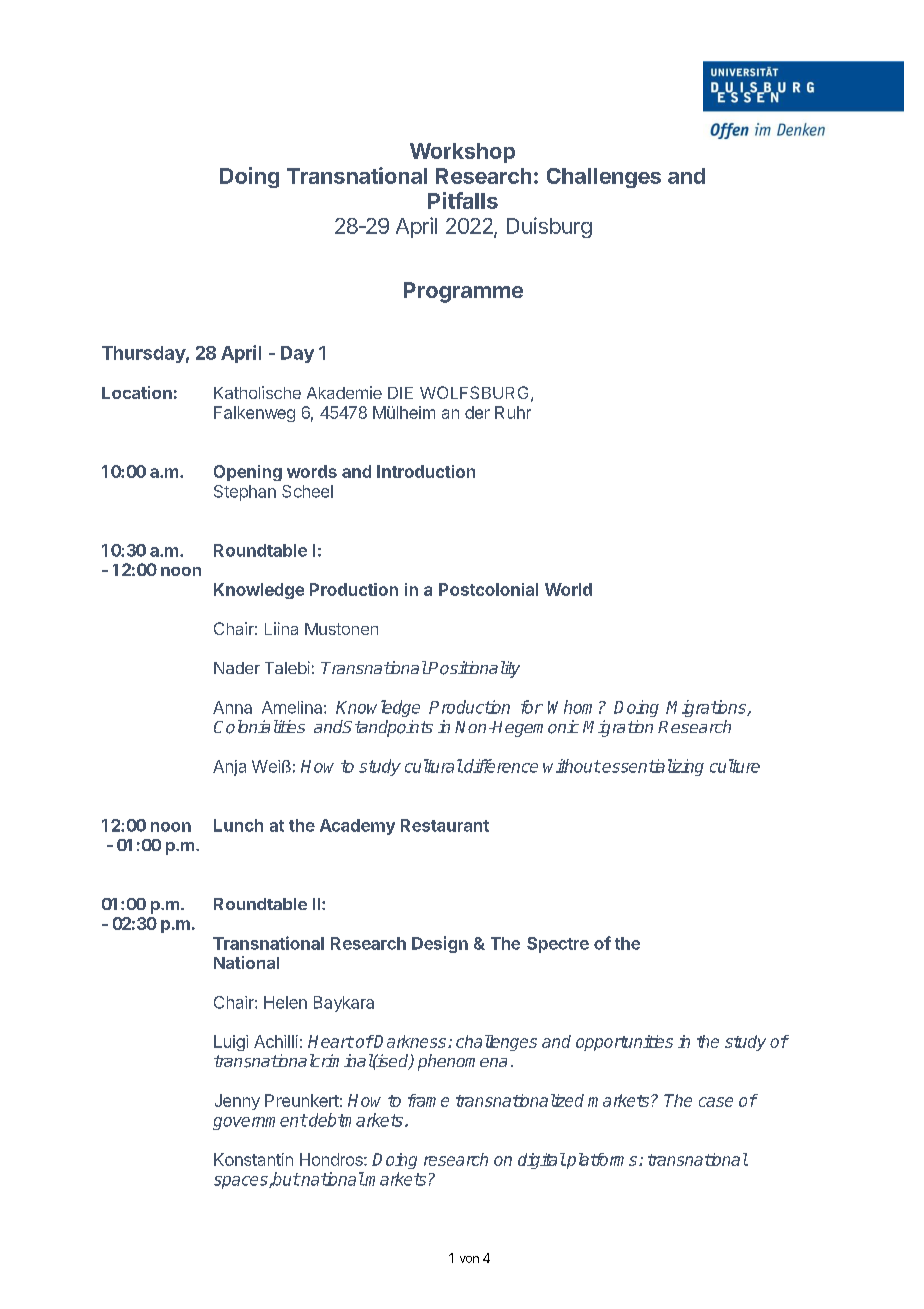 This screenshot has height=1309, width=924. Describe the element at coordinates (253, 1159) in the screenshot. I see `Konstantin` at that location.
